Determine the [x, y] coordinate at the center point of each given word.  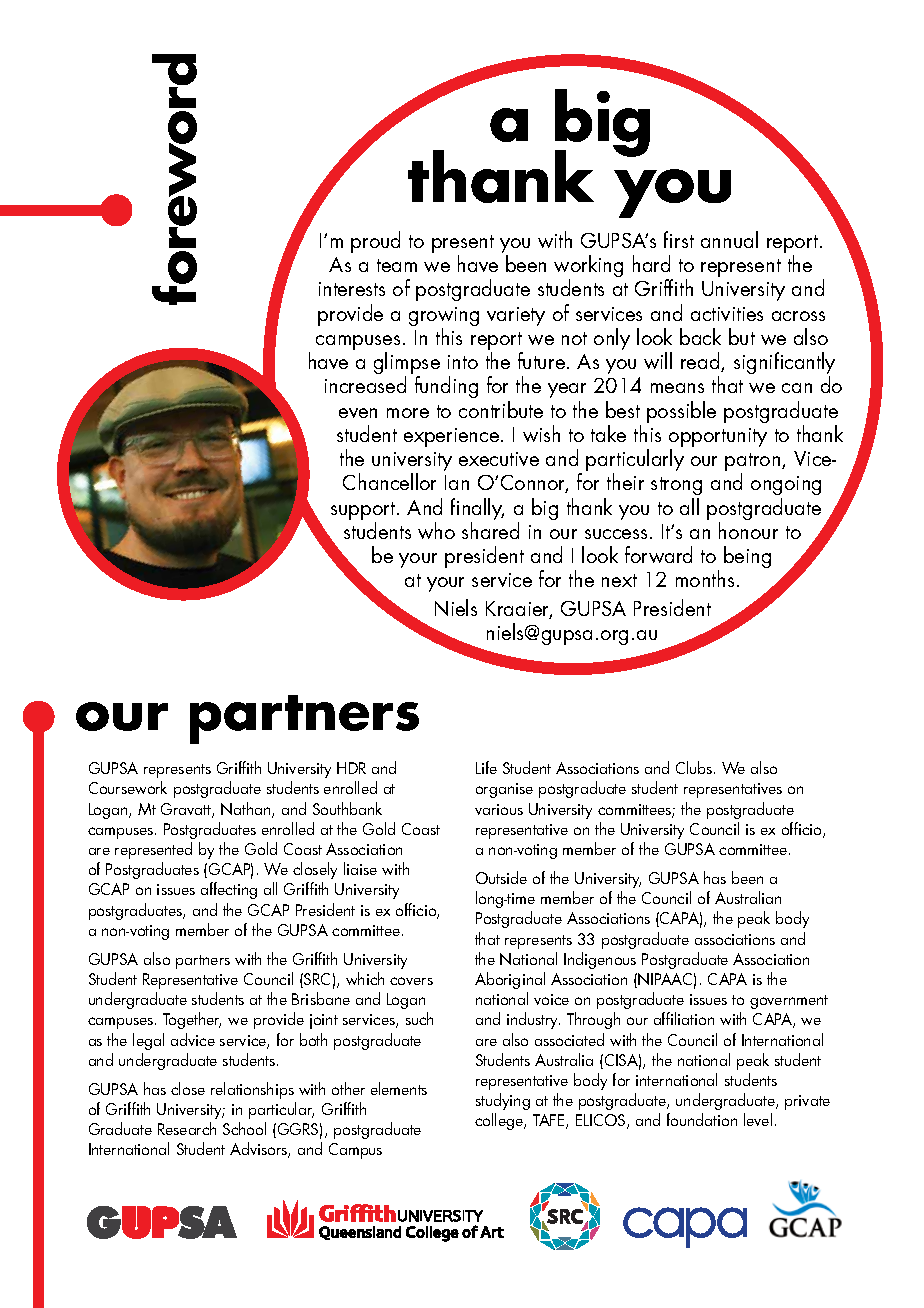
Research [187, 1128]
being [747, 557]
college [500, 1121]
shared [490, 530]
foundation [702, 1119]
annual [729, 239]
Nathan [247, 810]
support [364, 512]
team [397, 265]
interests [352, 289]
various [499, 809]
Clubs [695, 767]
